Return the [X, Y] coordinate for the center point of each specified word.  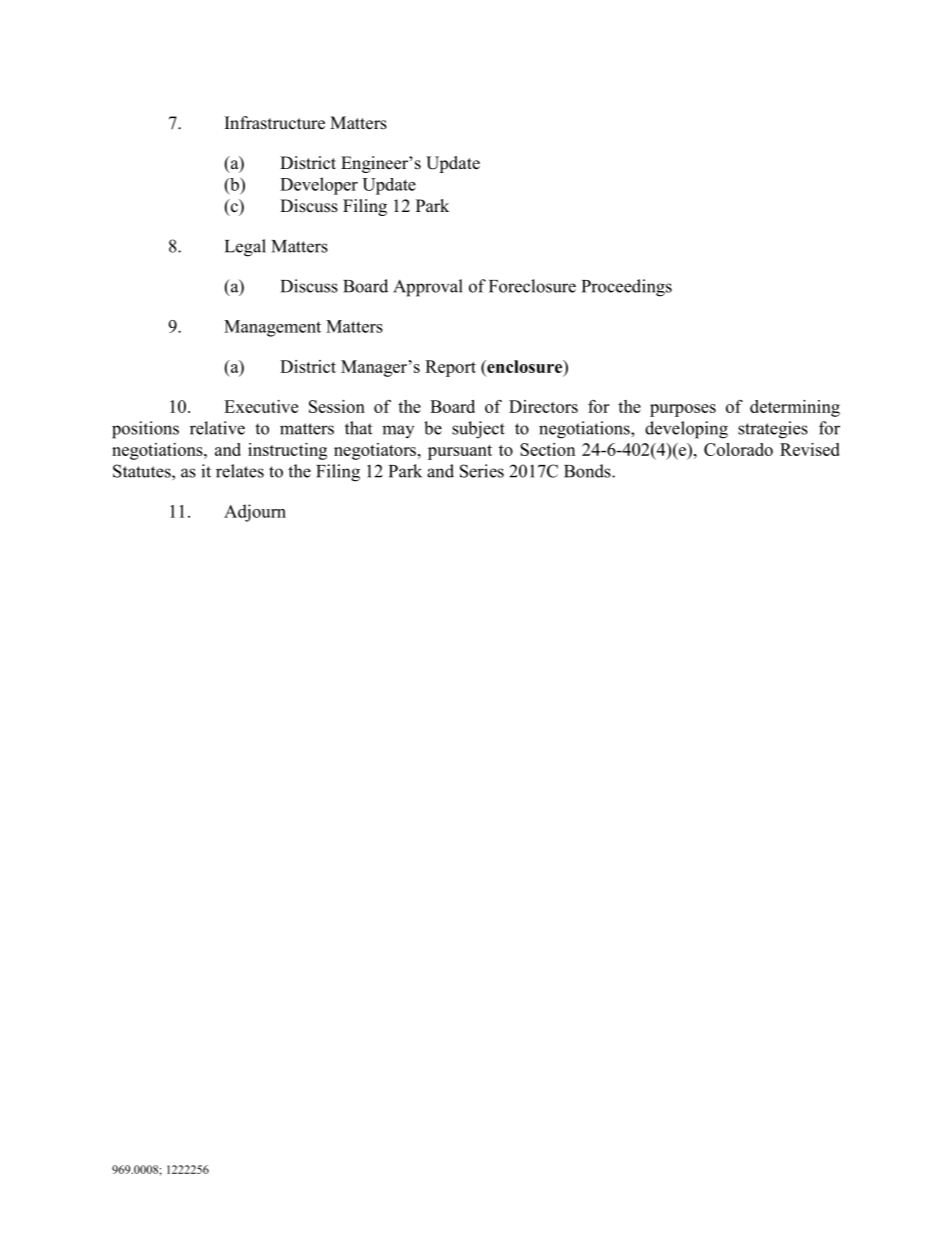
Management [272, 328]
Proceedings [627, 288]
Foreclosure [532, 286]
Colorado [738, 449]
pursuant [460, 452]
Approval [428, 288]
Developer [319, 186]
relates [240, 471]
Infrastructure [275, 123]
